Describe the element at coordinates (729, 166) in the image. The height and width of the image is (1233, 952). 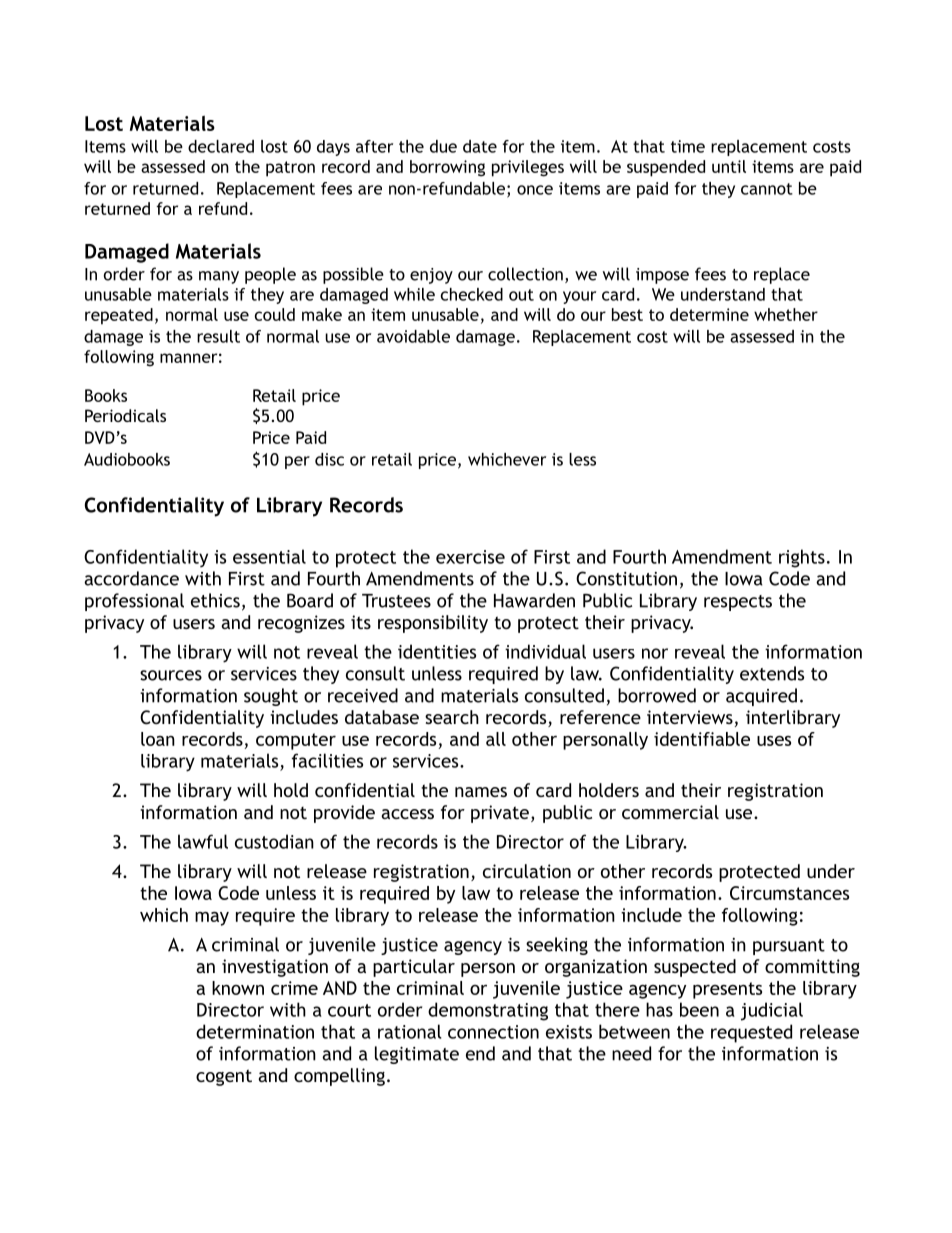
I see `until` at that location.
